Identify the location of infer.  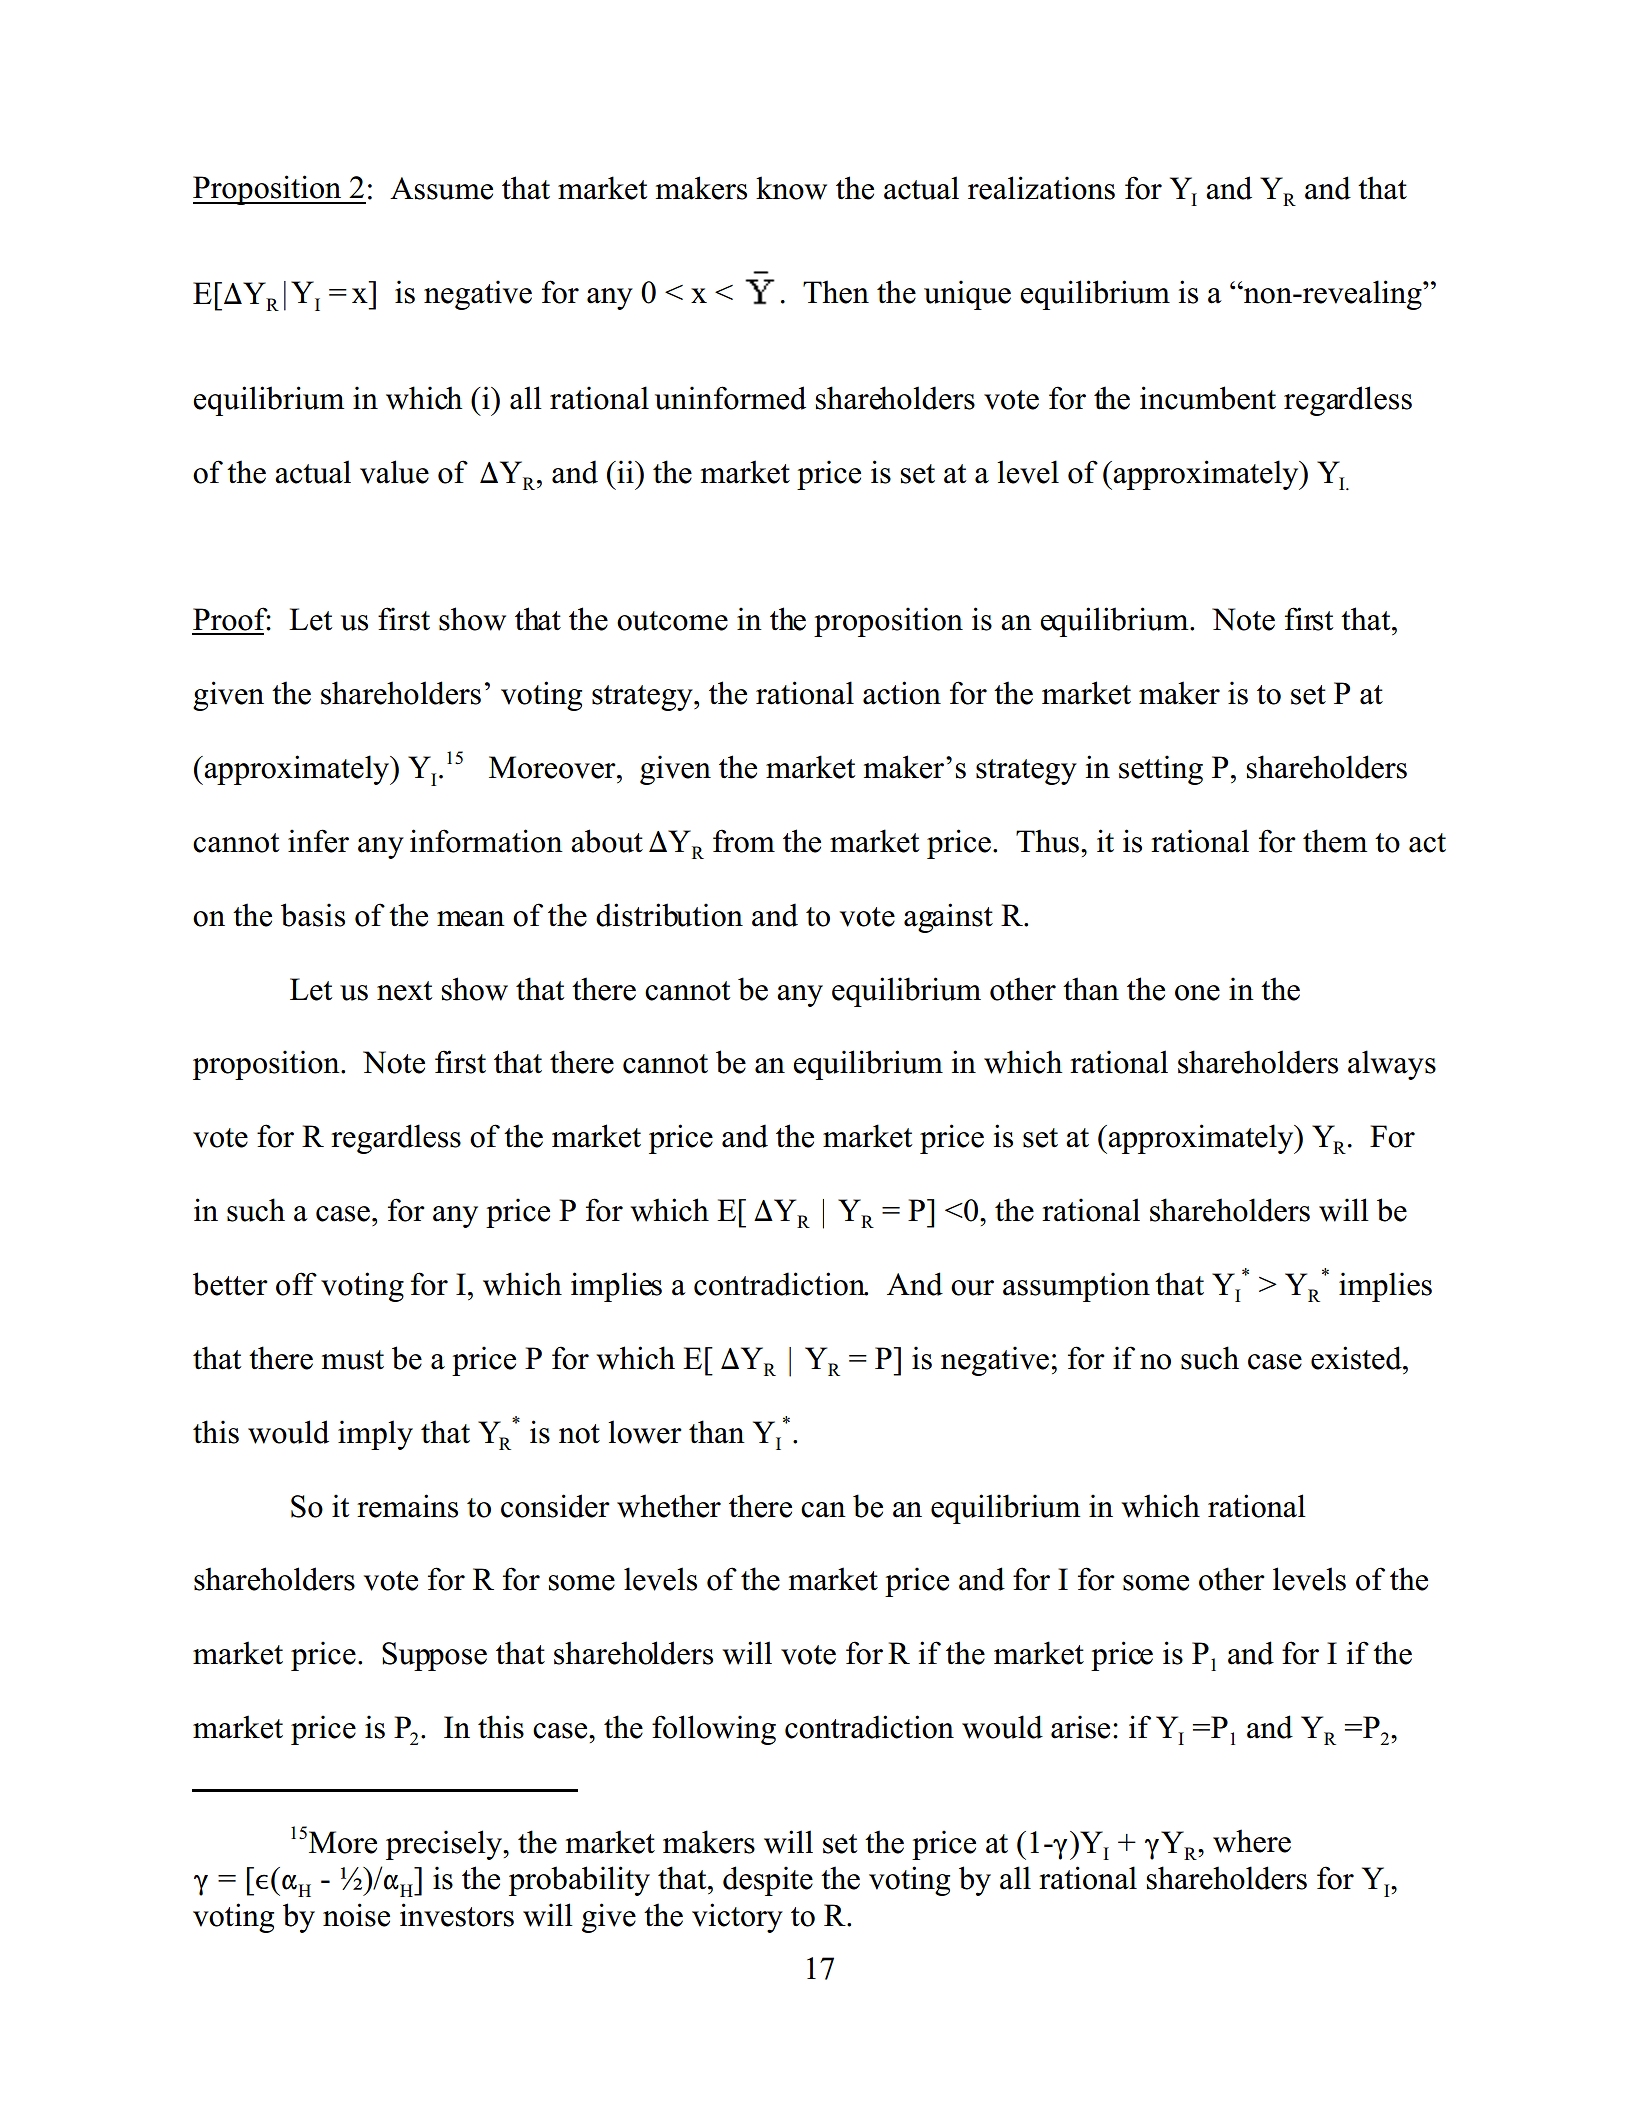
(318, 841).
